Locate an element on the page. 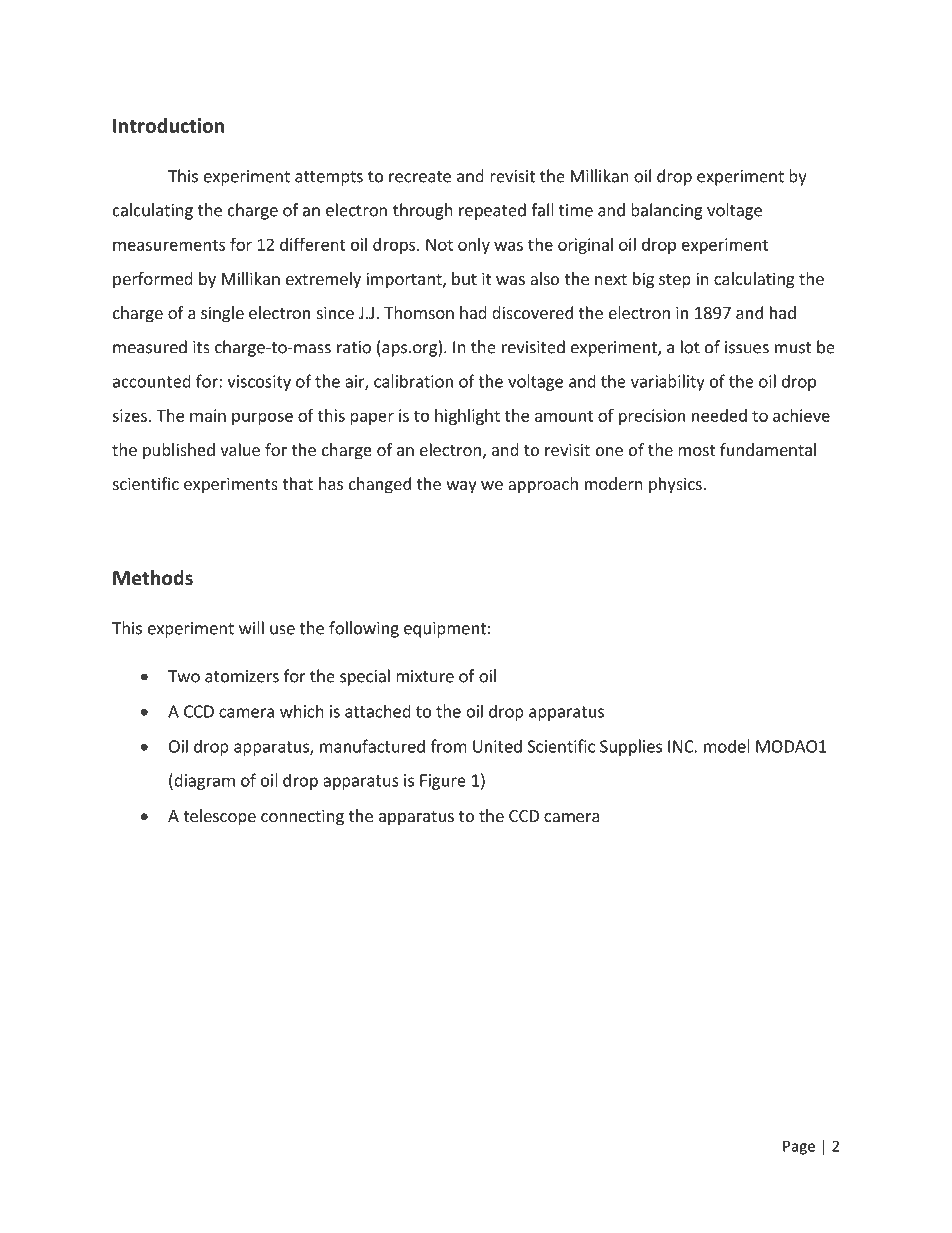 This image has width=952, height=1233. Introduction is located at coordinates (168, 125).
